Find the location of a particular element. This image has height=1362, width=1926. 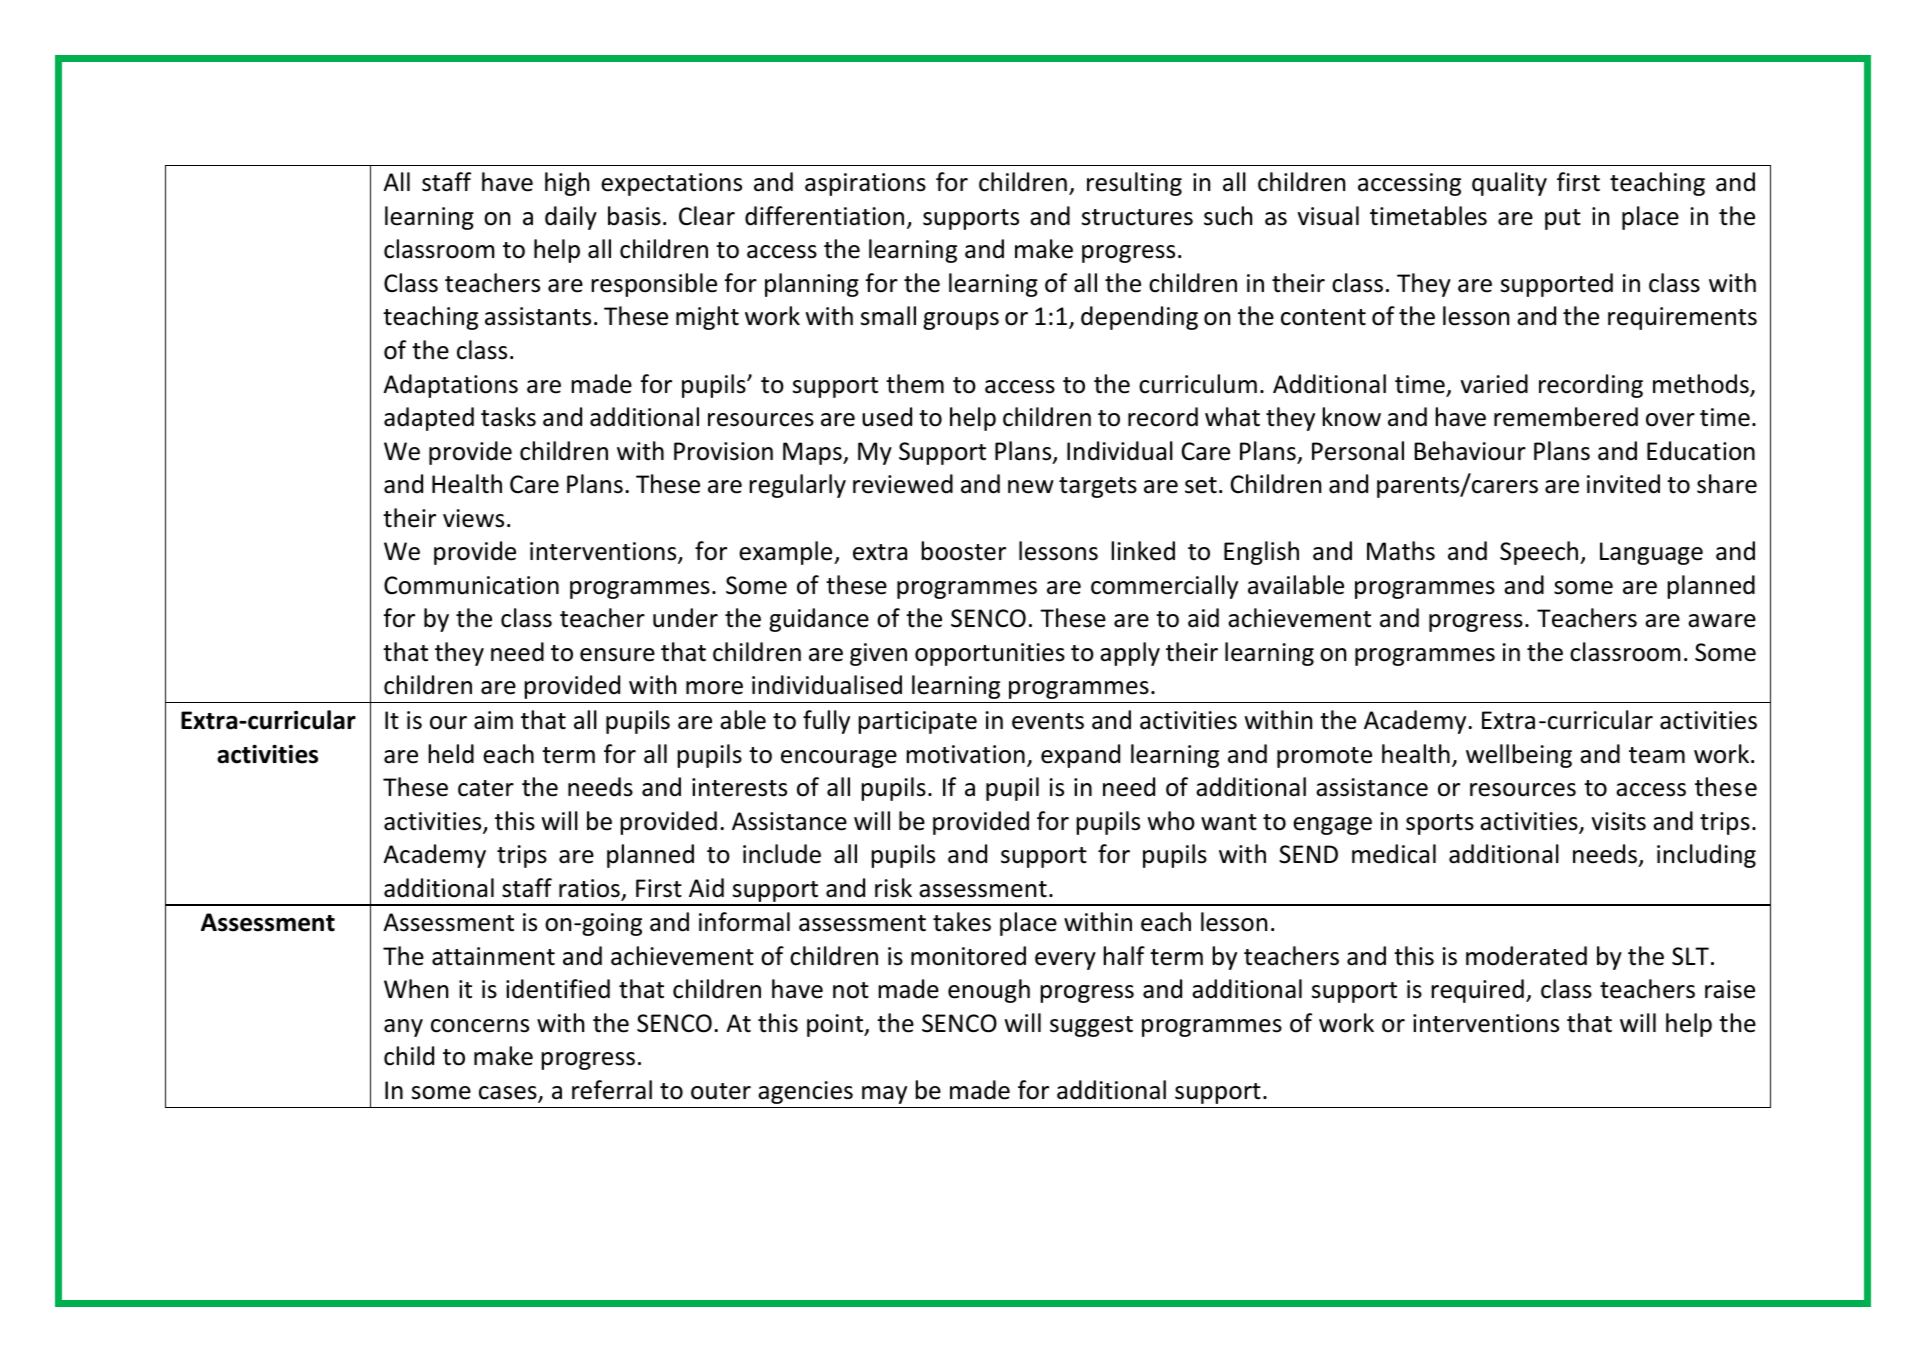

suggest is located at coordinates (1091, 1026).
